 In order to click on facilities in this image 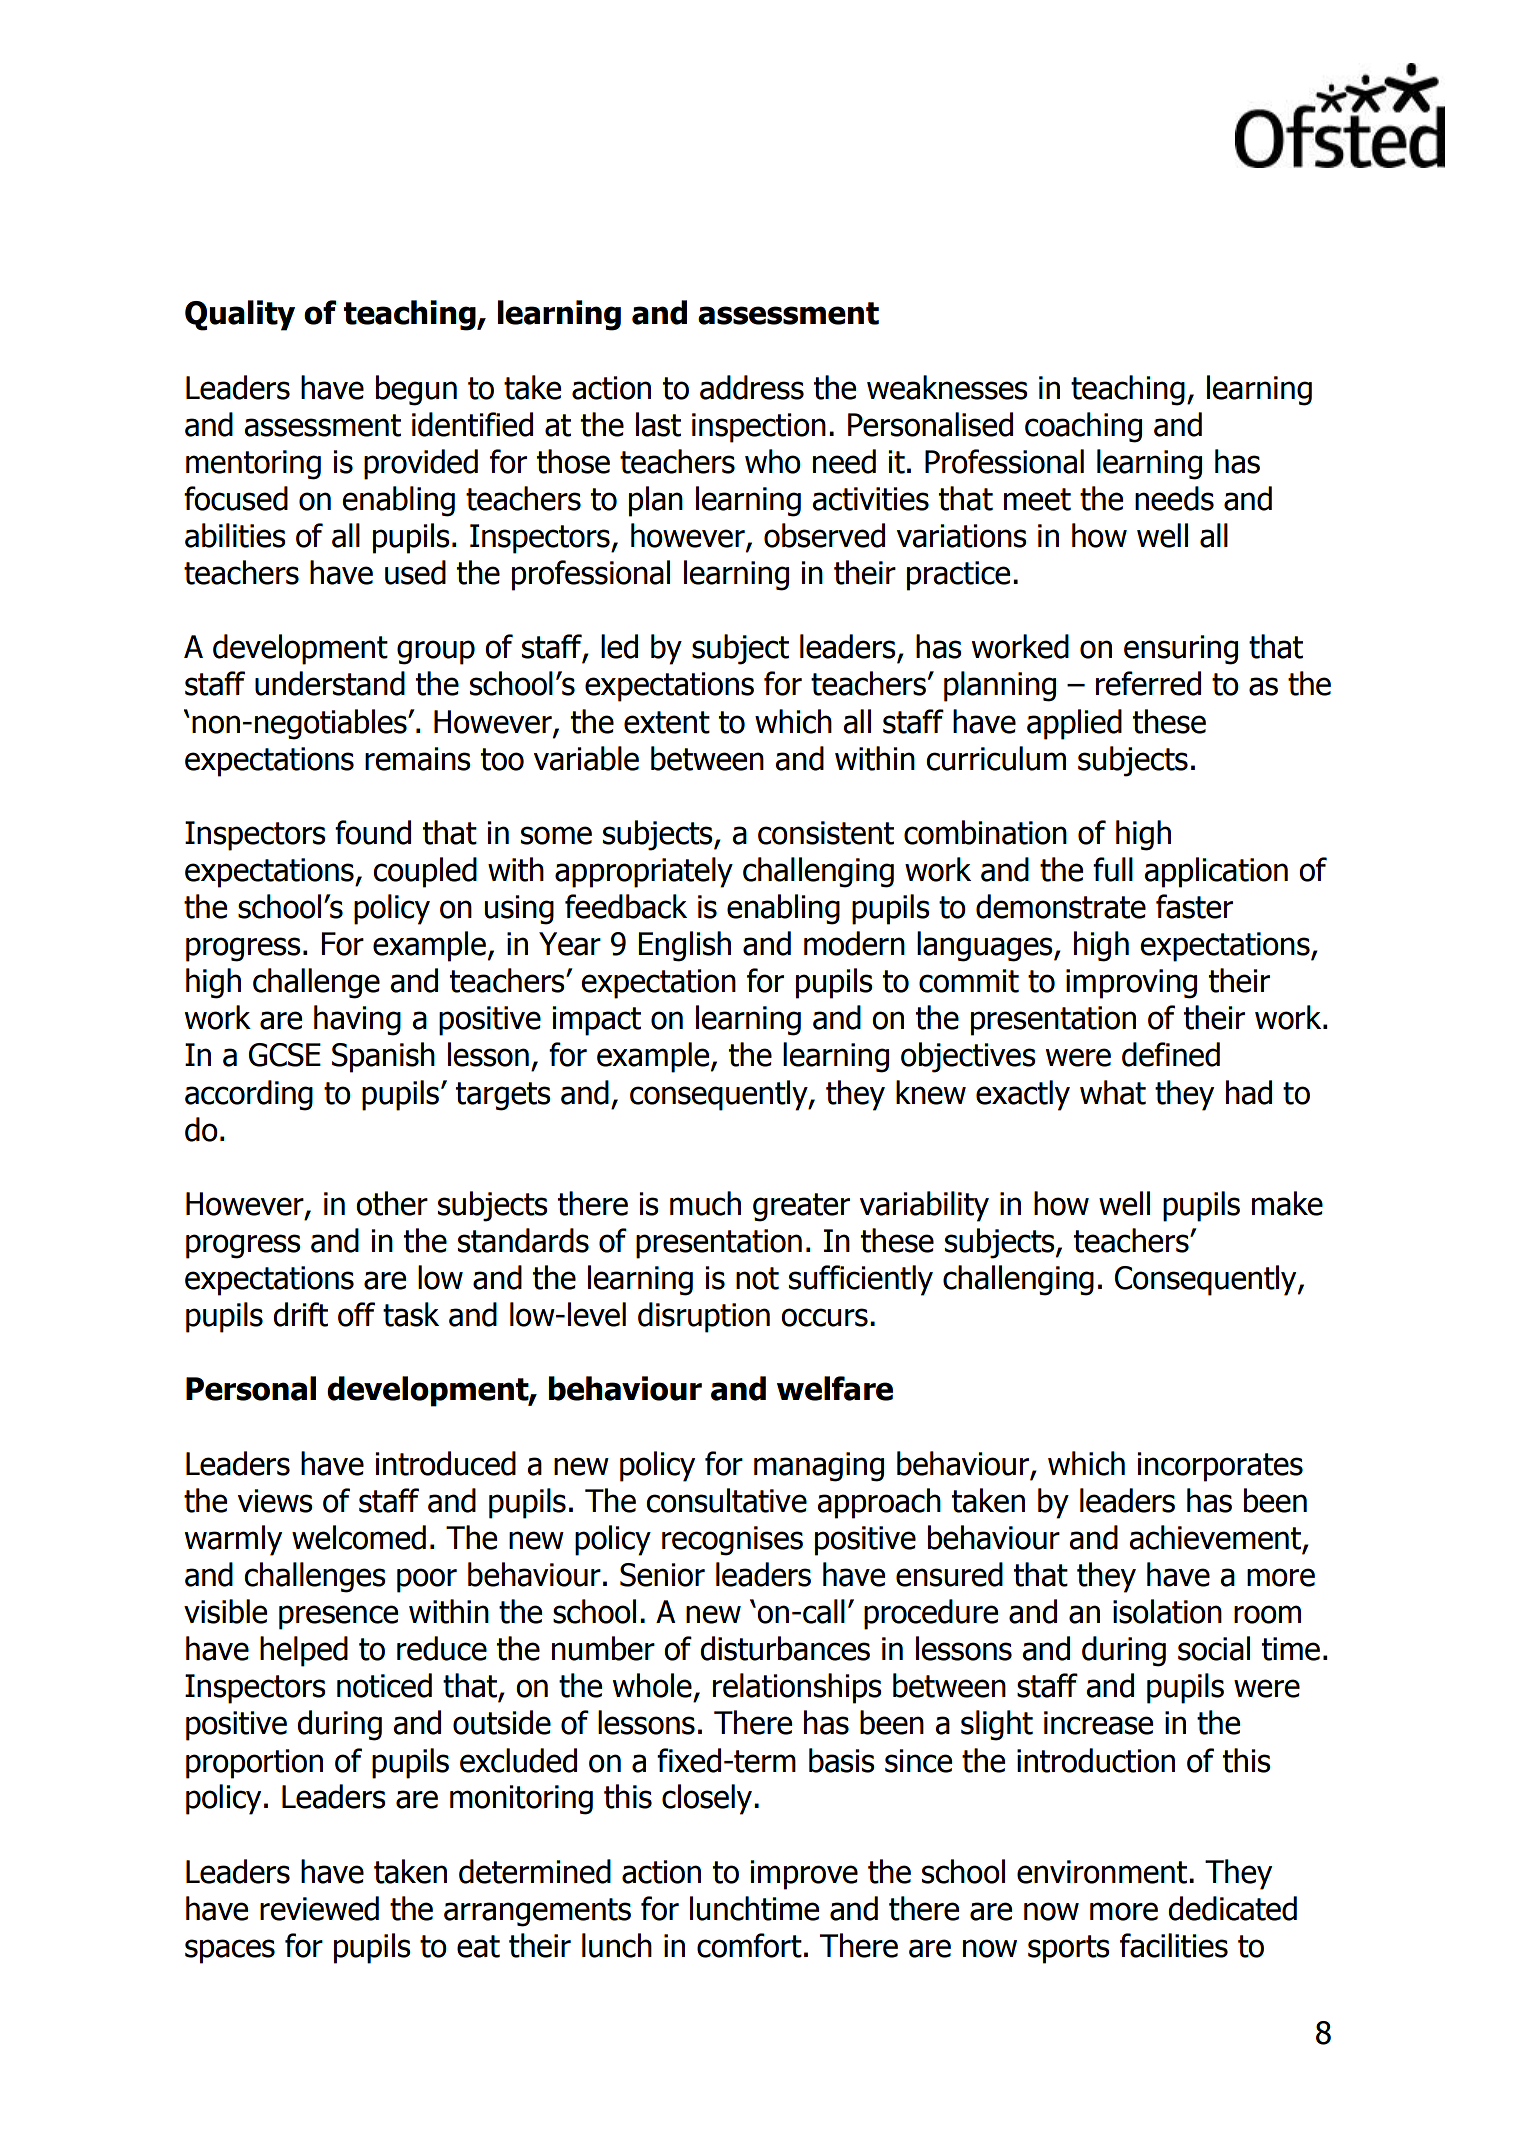, I will do `click(1174, 1945)`.
